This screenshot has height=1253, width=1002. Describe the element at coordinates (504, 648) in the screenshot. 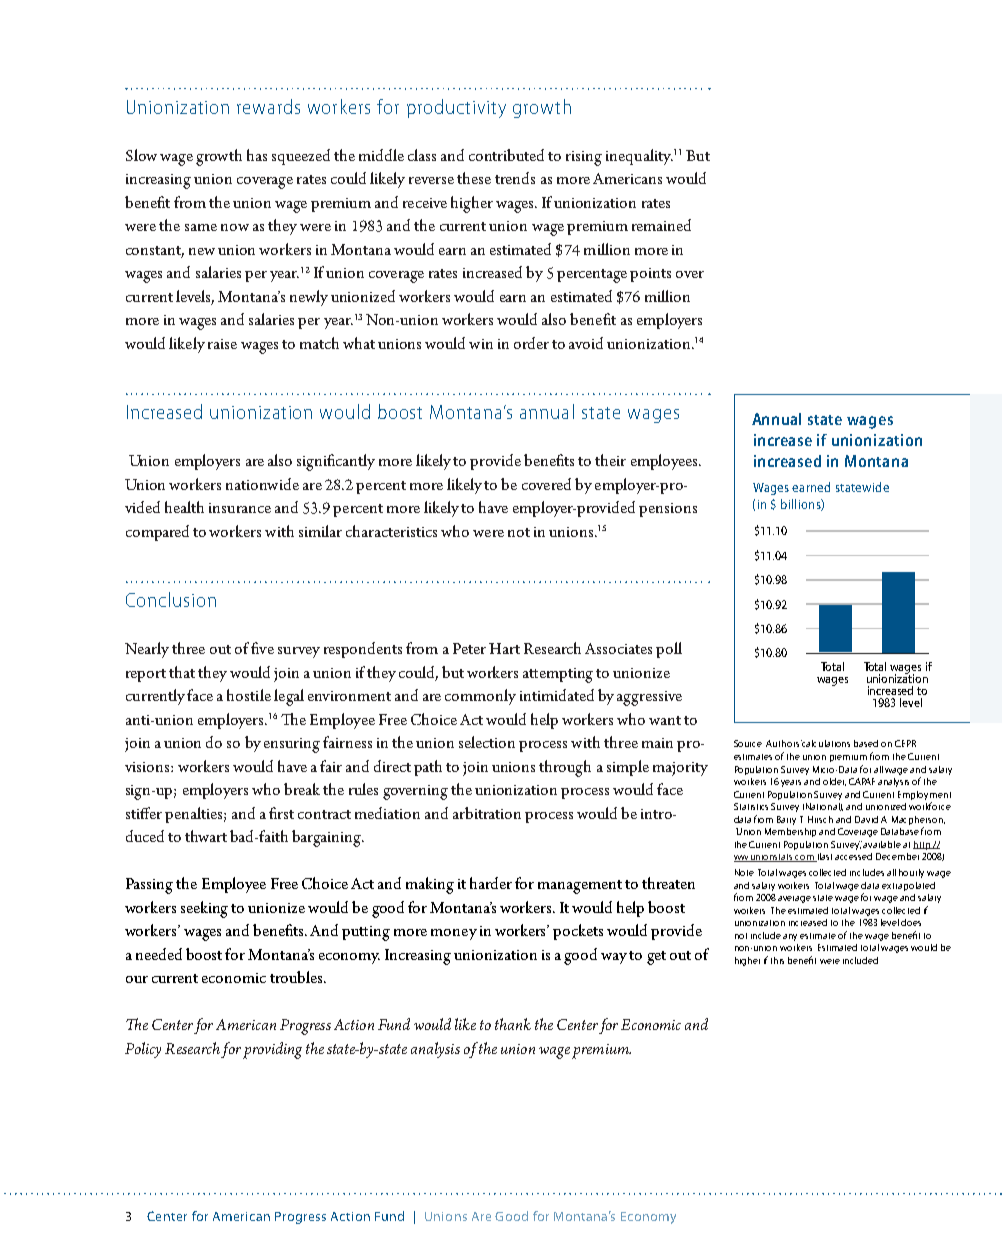

I see `Hart` at that location.
